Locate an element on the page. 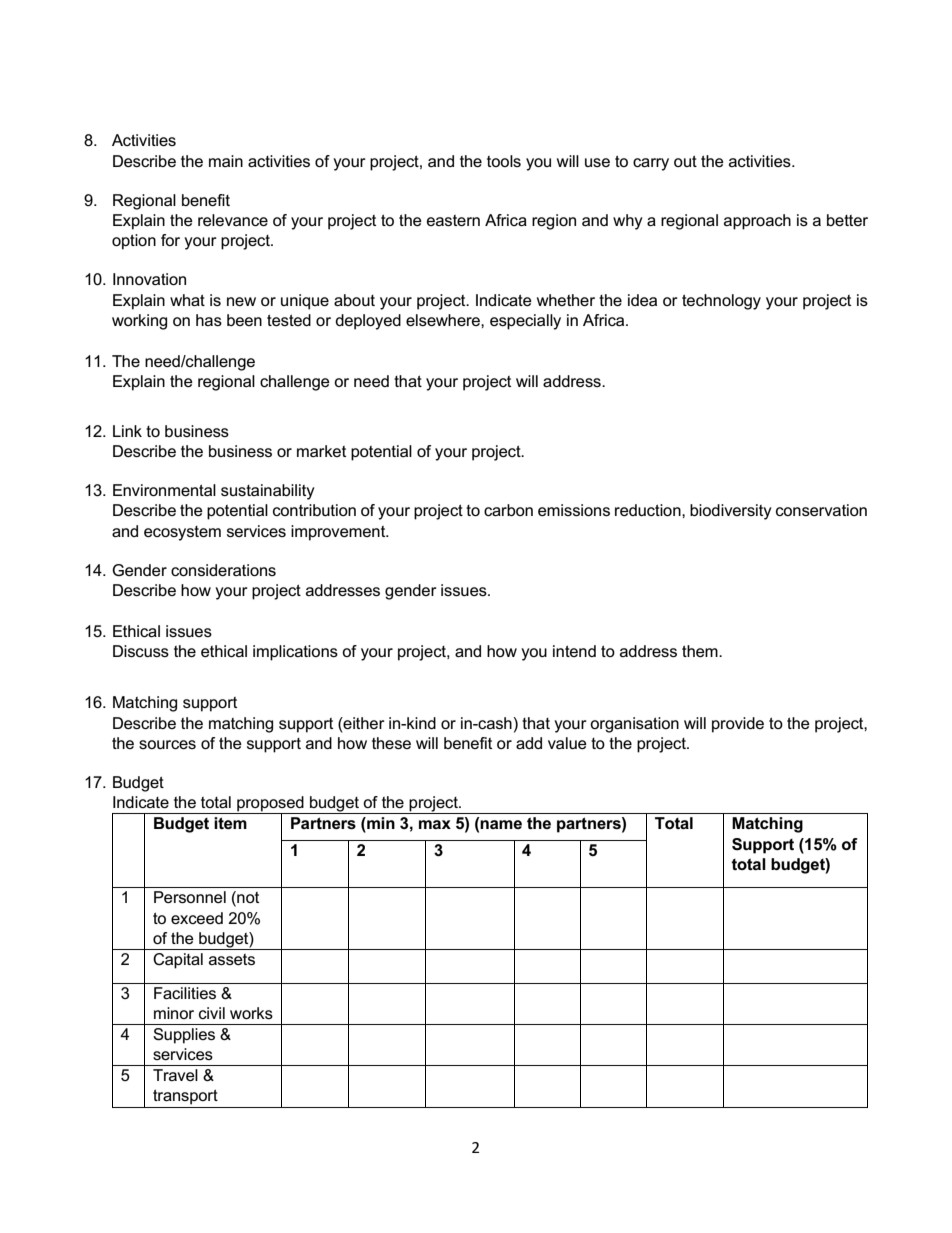 The width and height of the document is (952, 1233). main is located at coordinates (226, 161).
